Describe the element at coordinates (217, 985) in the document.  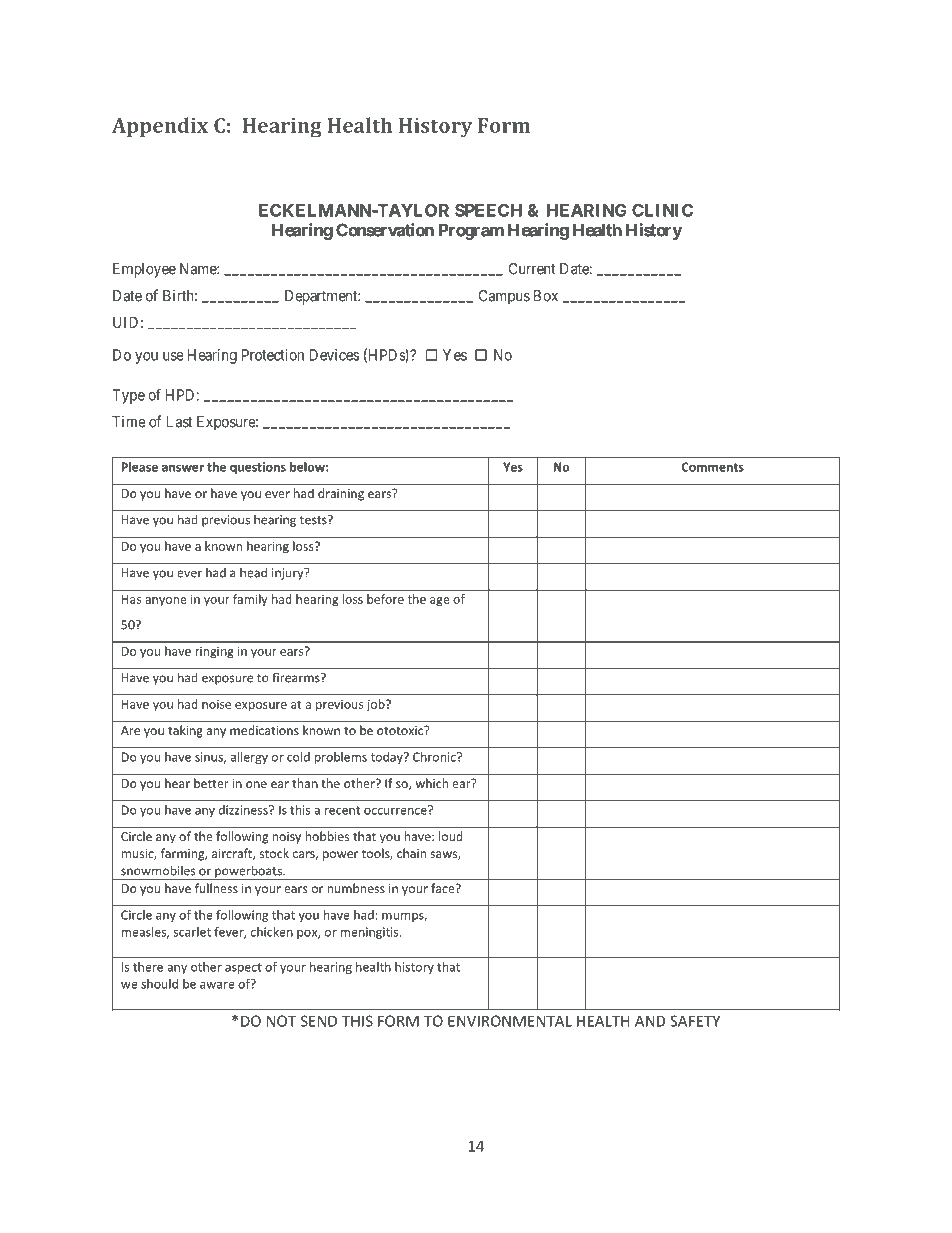
I see `aware` at that location.
